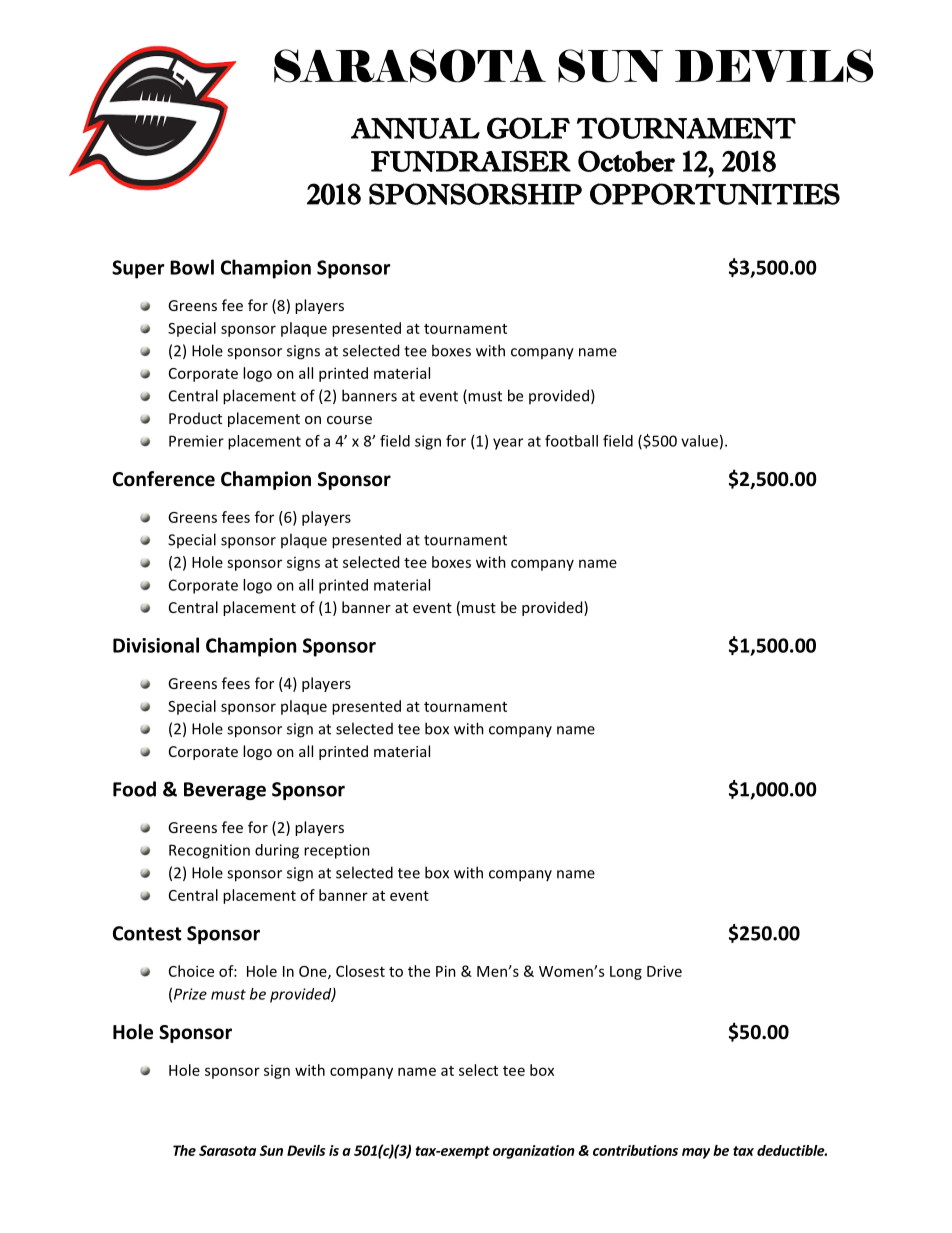 The height and width of the screenshot is (1233, 952). I want to click on contributions, so click(635, 1150).
